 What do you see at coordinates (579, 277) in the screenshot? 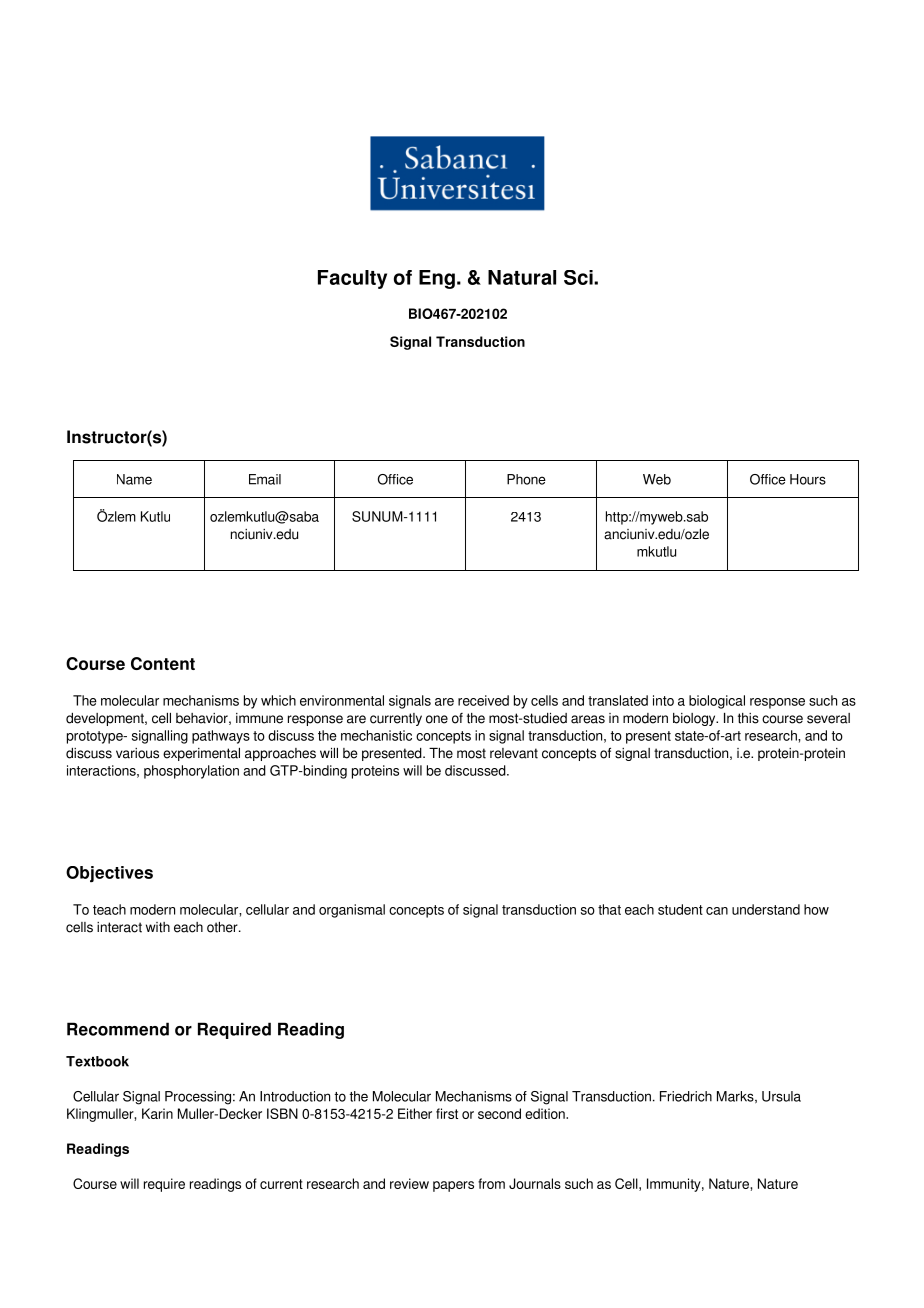
I see `Sci` at bounding box center [579, 277].
